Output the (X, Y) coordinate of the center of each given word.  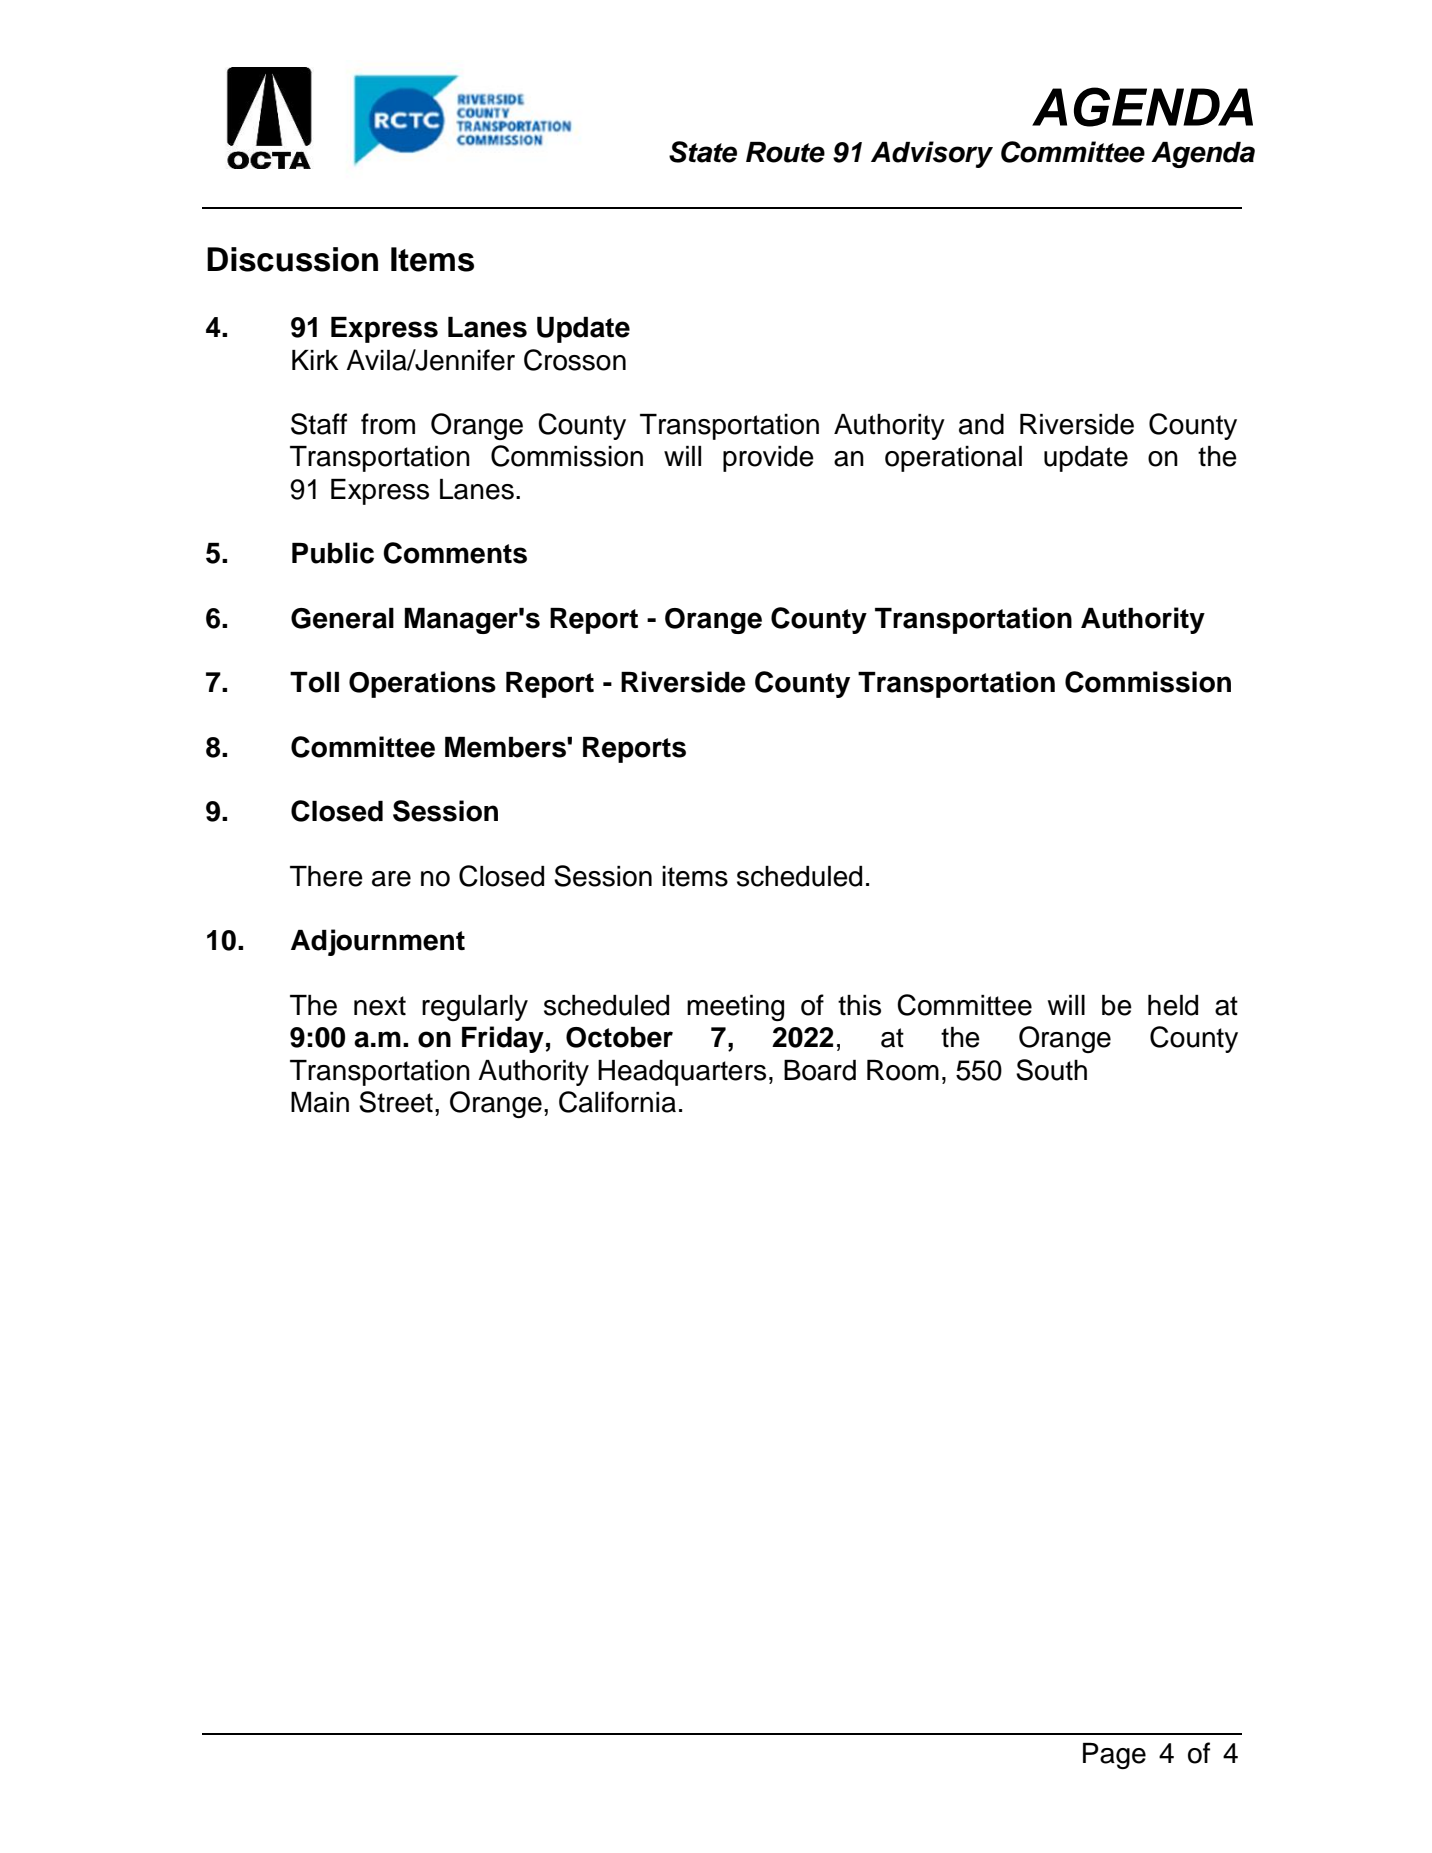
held (1173, 1005)
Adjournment (378, 942)
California (617, 1102)
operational (953, 459)
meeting (735, 1008)
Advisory (932, 154)
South (1051, 1070)
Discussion (292, 259)
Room (903, 1070)
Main (320, 1102)
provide (768, 459)
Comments (455, 553)
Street (396, 1102)
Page (1114, 1756)
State (703, 152)
